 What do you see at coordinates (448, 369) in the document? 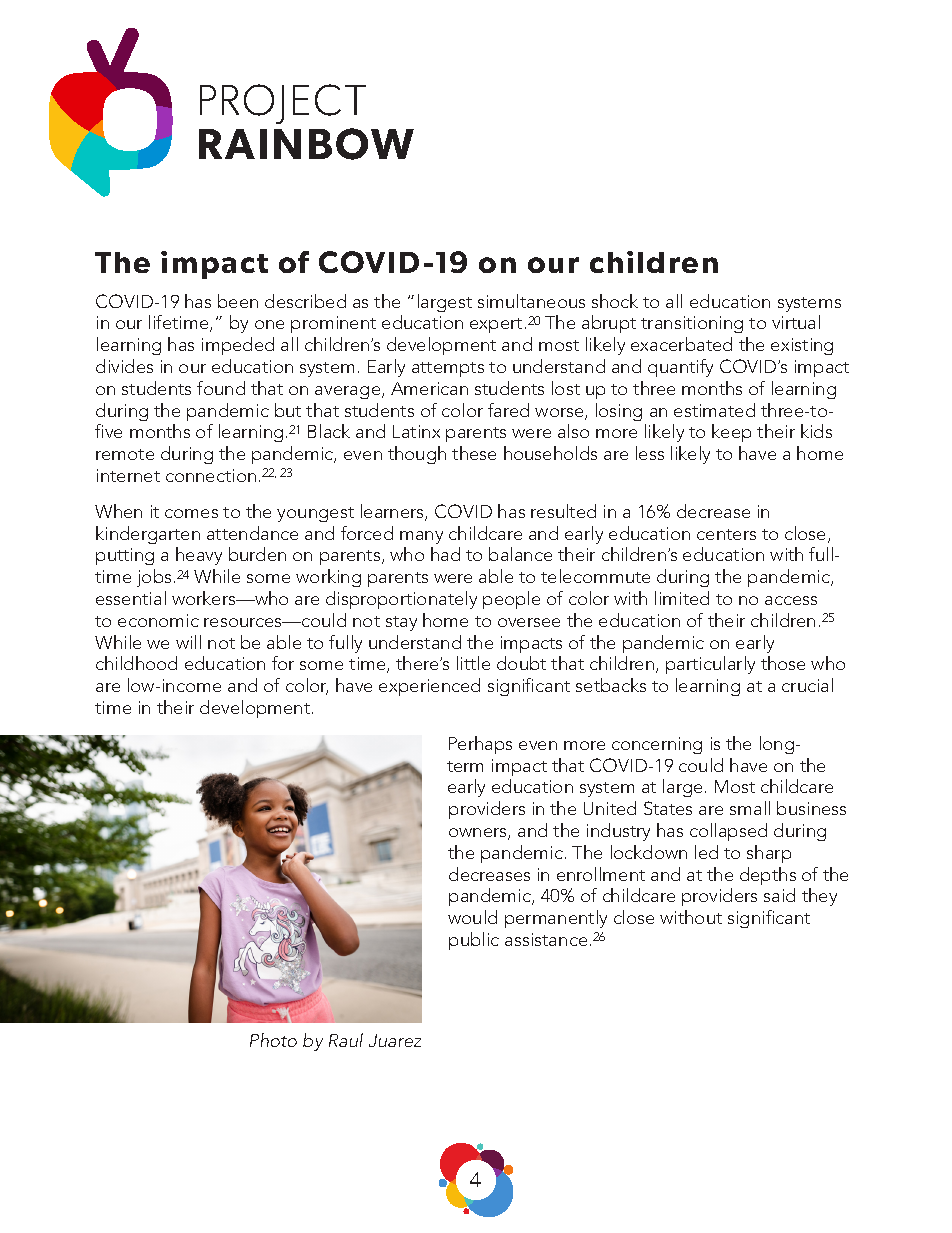
I see `attempts` at bounding box center [448, 369].
